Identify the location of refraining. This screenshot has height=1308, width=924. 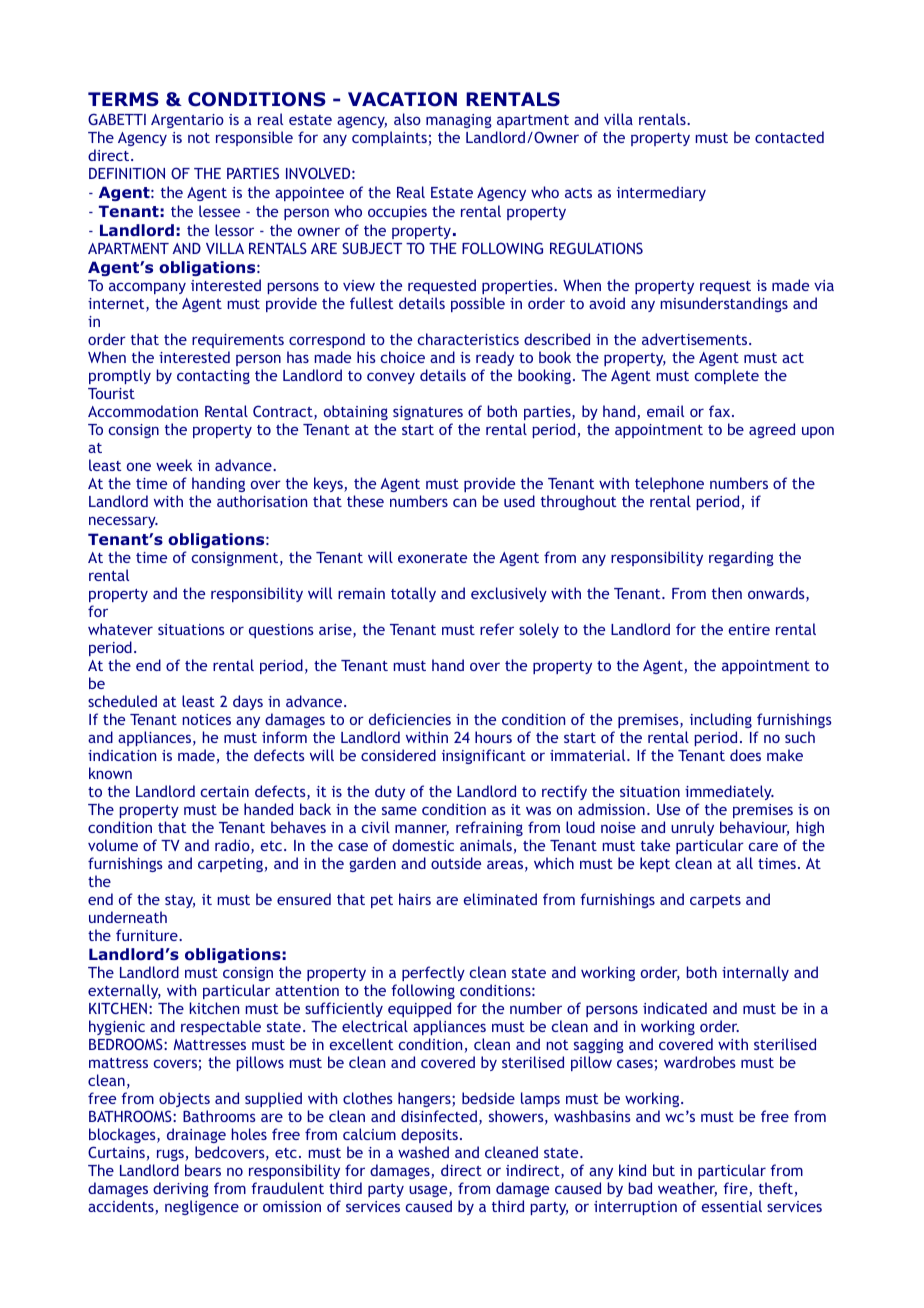
(489, 828).
